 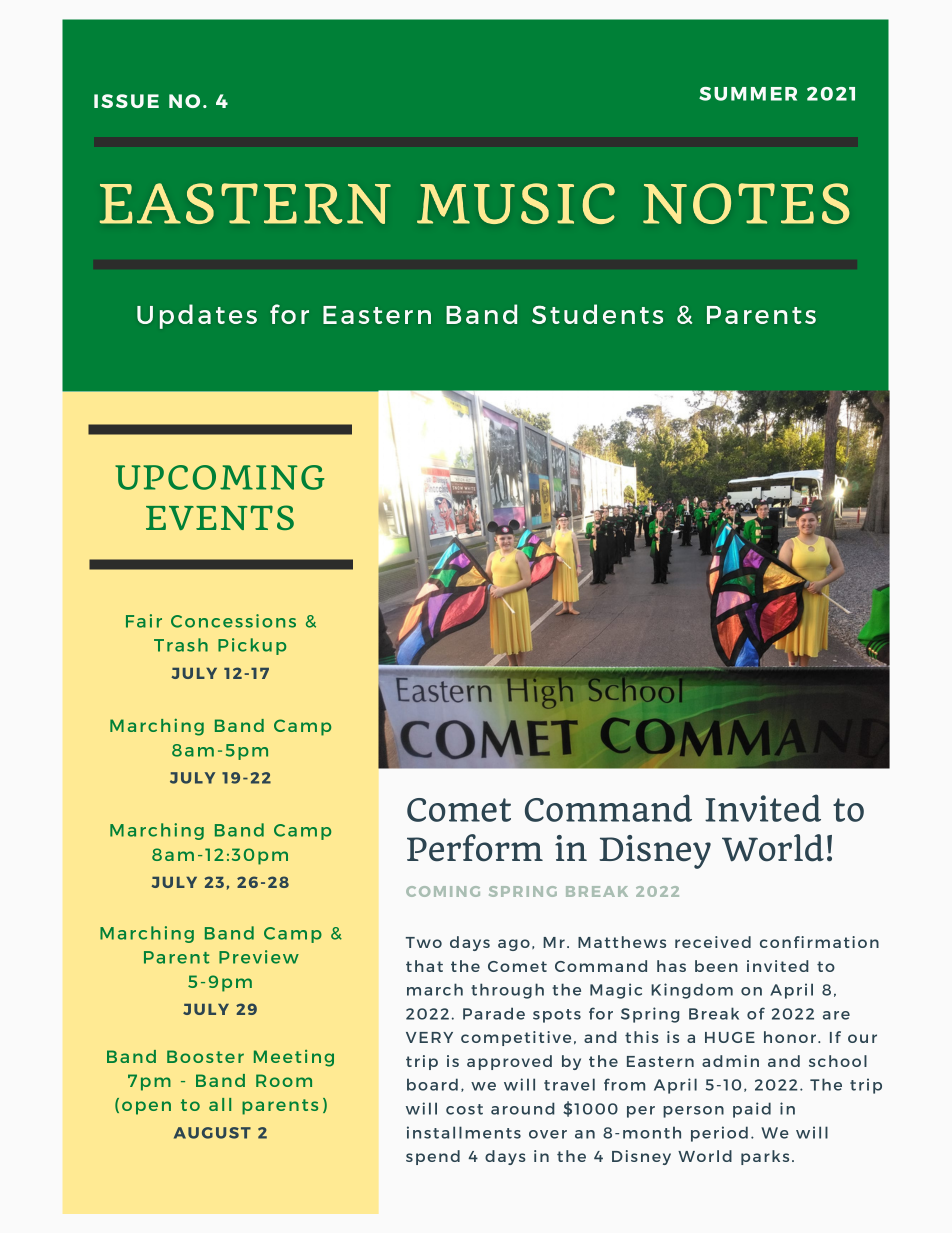 I want to click on AUGUST, so click(x=212, y=1133).
